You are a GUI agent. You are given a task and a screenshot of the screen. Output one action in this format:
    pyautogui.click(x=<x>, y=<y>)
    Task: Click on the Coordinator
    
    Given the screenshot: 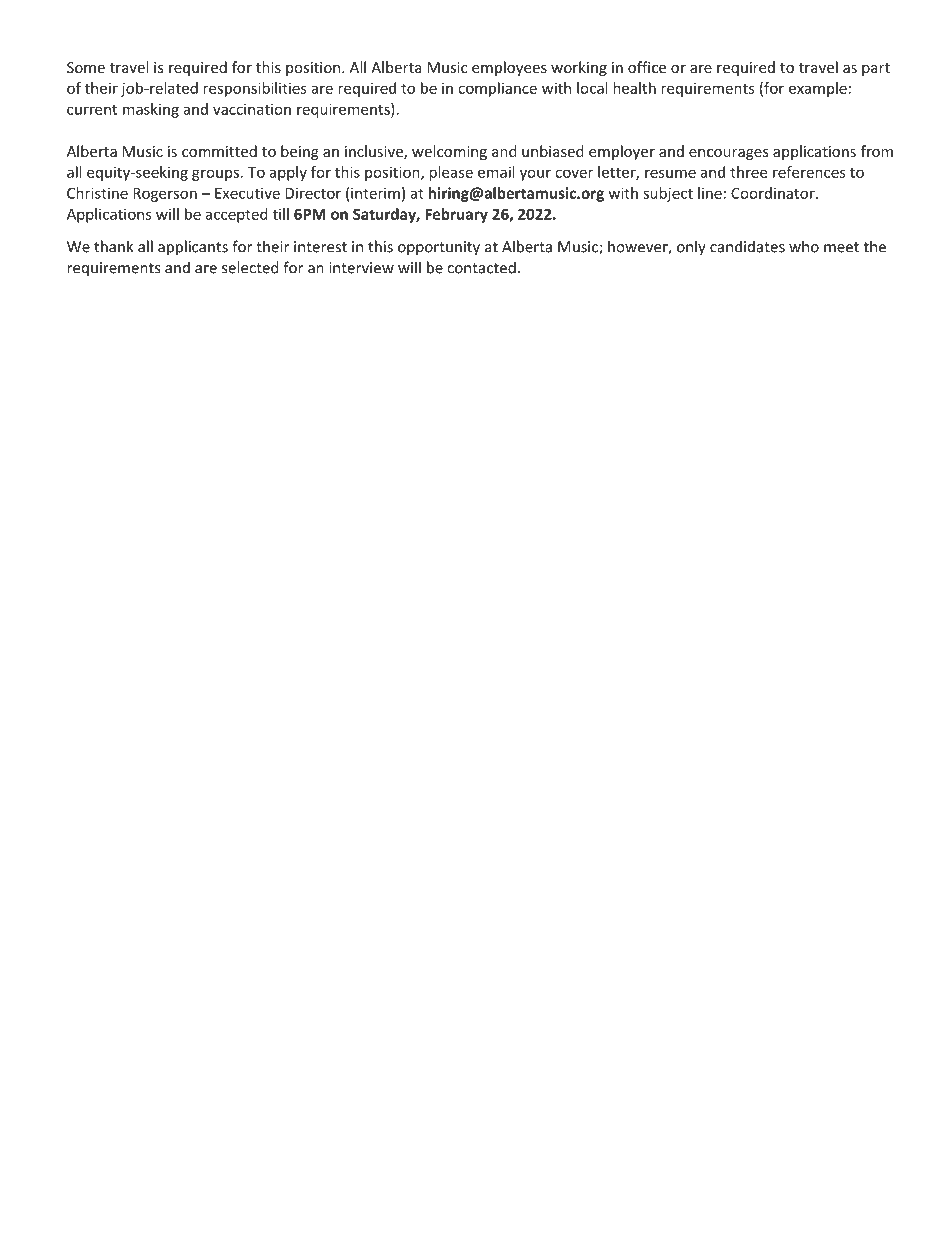 What is the action you would take?
    pyautogui.click(x=774, y=193)
